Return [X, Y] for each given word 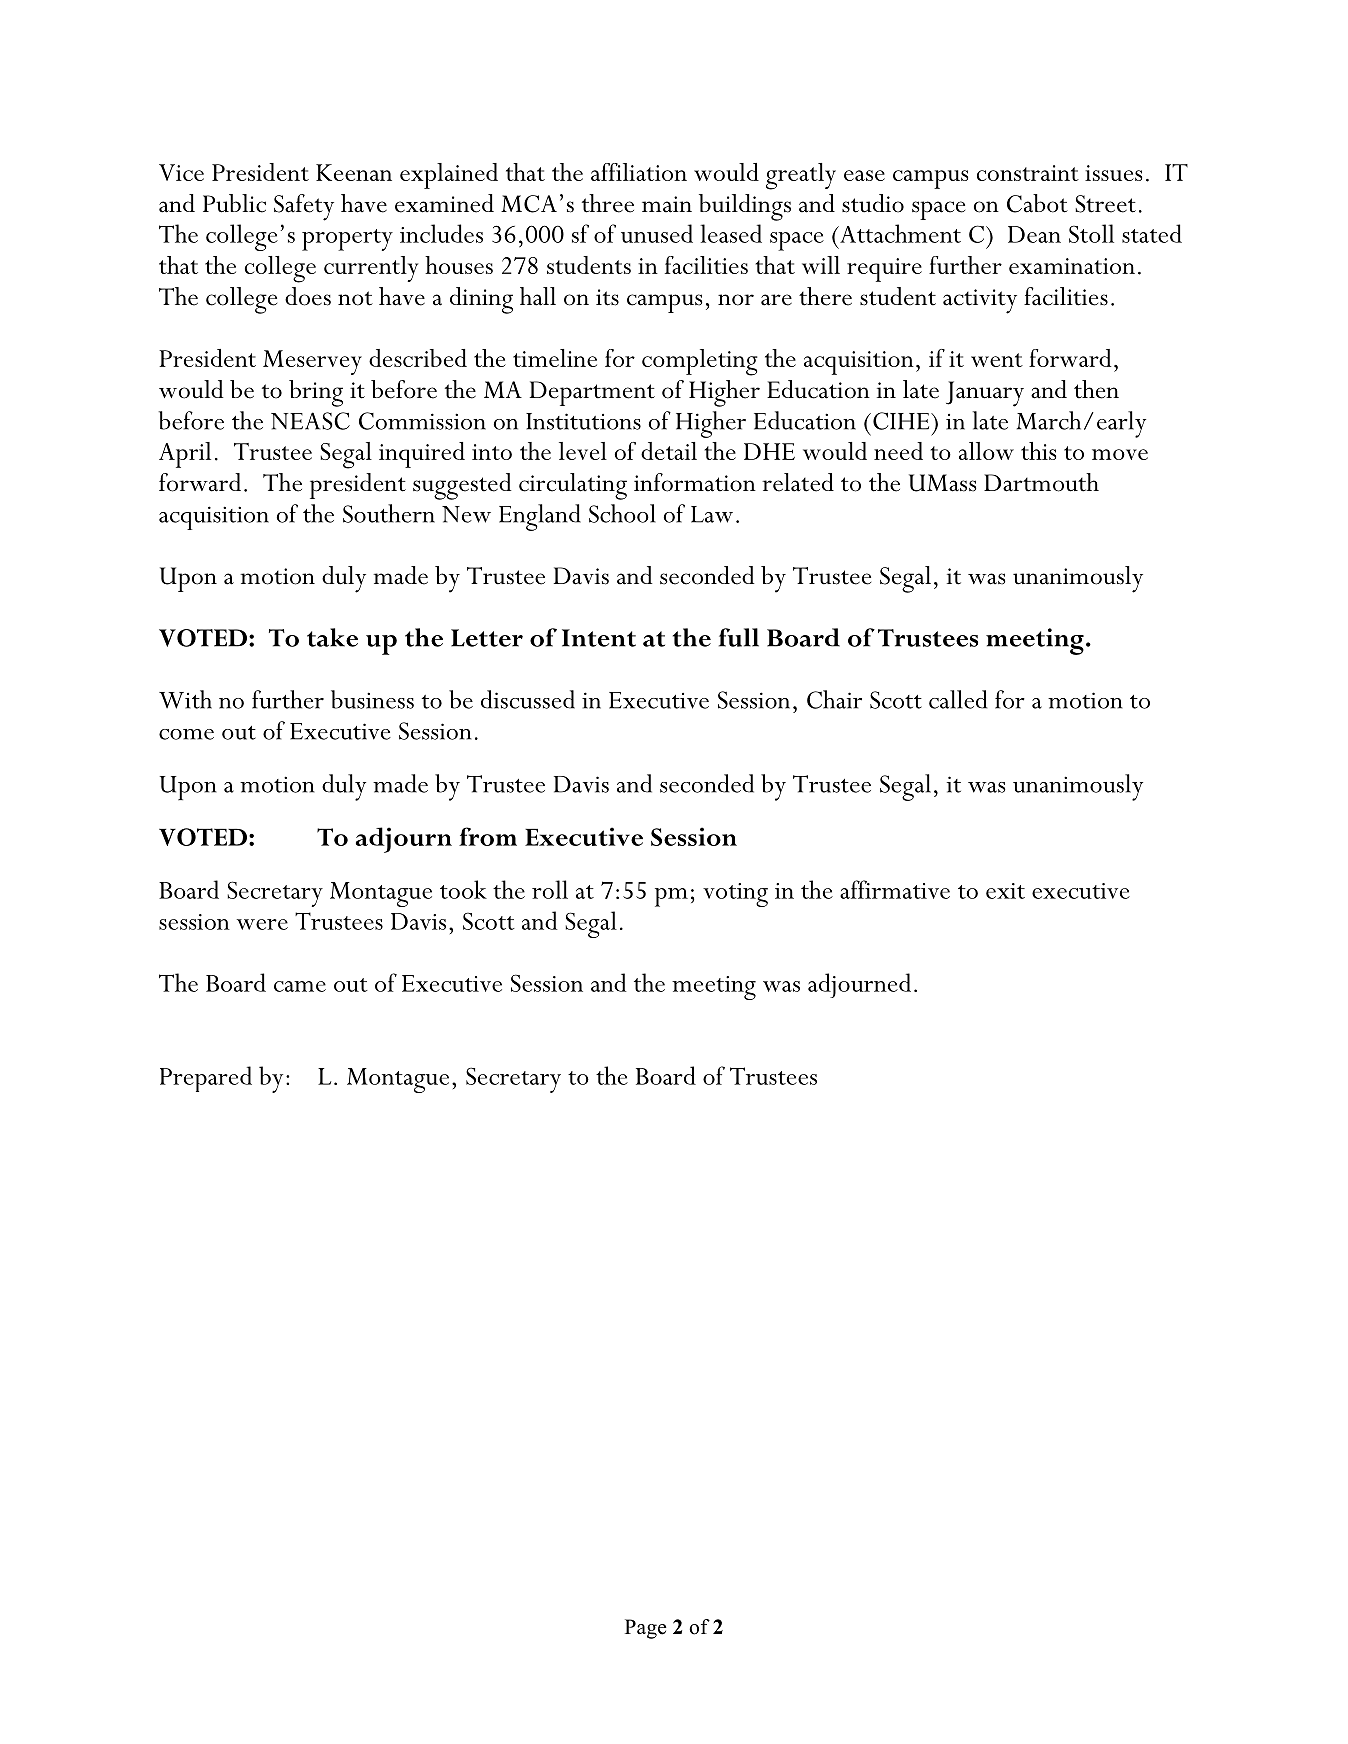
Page [646, 1629]
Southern [389, 513]
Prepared [206, 1079]
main [667, 204]
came [300, 986]
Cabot [1037, 203]
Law [712, 514]
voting [735, 895]
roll [550, 889]
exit [1005, 891]
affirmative [895, 889]
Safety [304, 207]
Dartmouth [1041, 482]
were [262, 924]
